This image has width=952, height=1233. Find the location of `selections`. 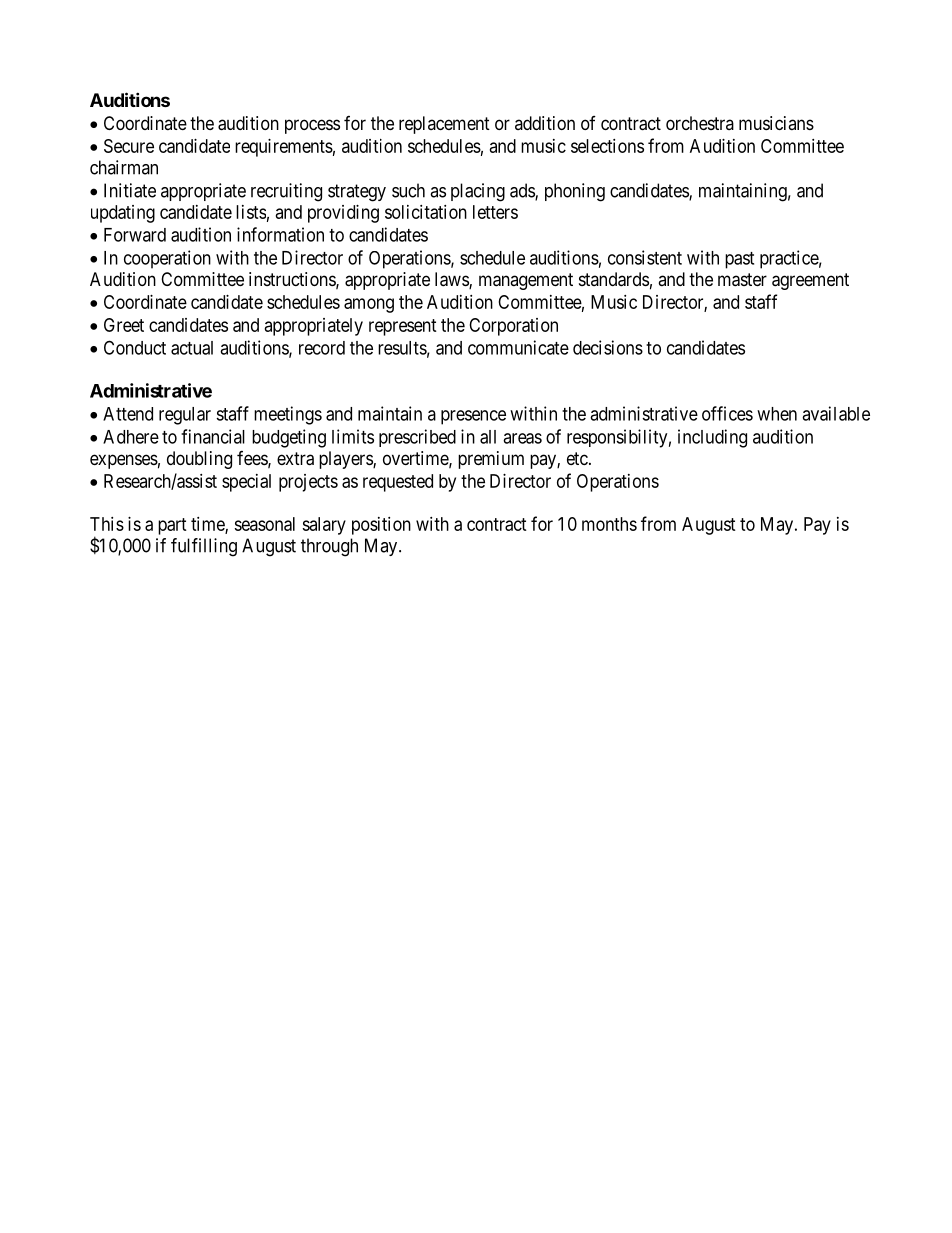

selections is located at coordinates (607, 146).
